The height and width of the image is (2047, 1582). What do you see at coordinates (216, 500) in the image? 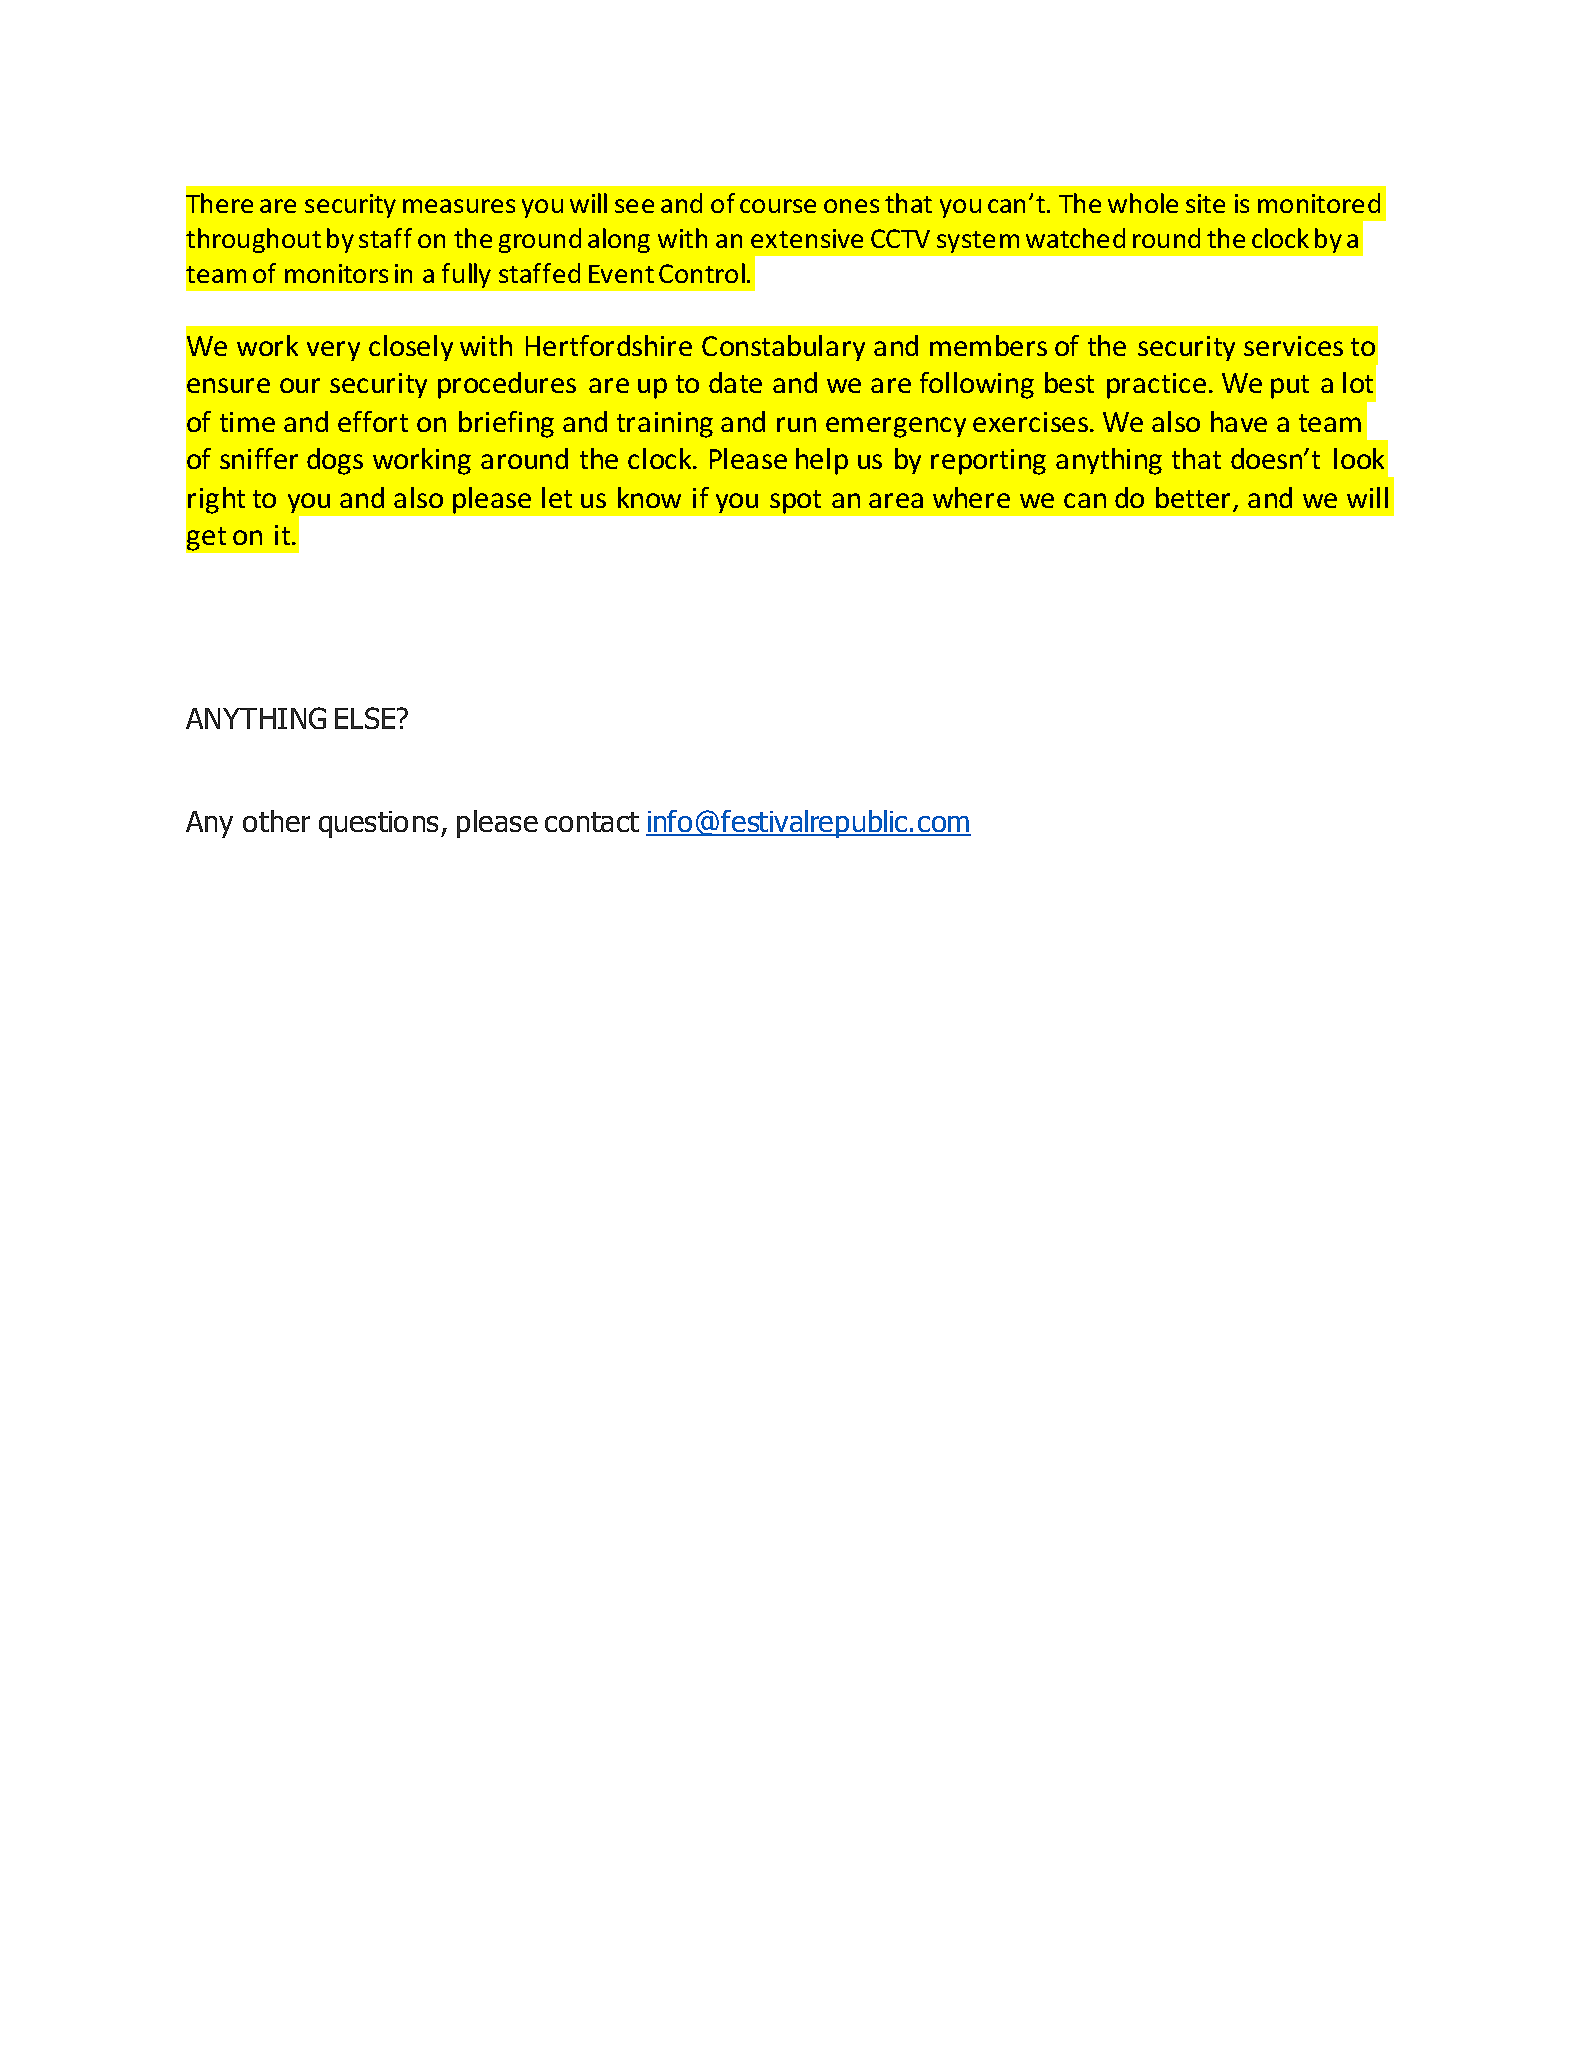
I see `right` at bounding box center [216, 500].
